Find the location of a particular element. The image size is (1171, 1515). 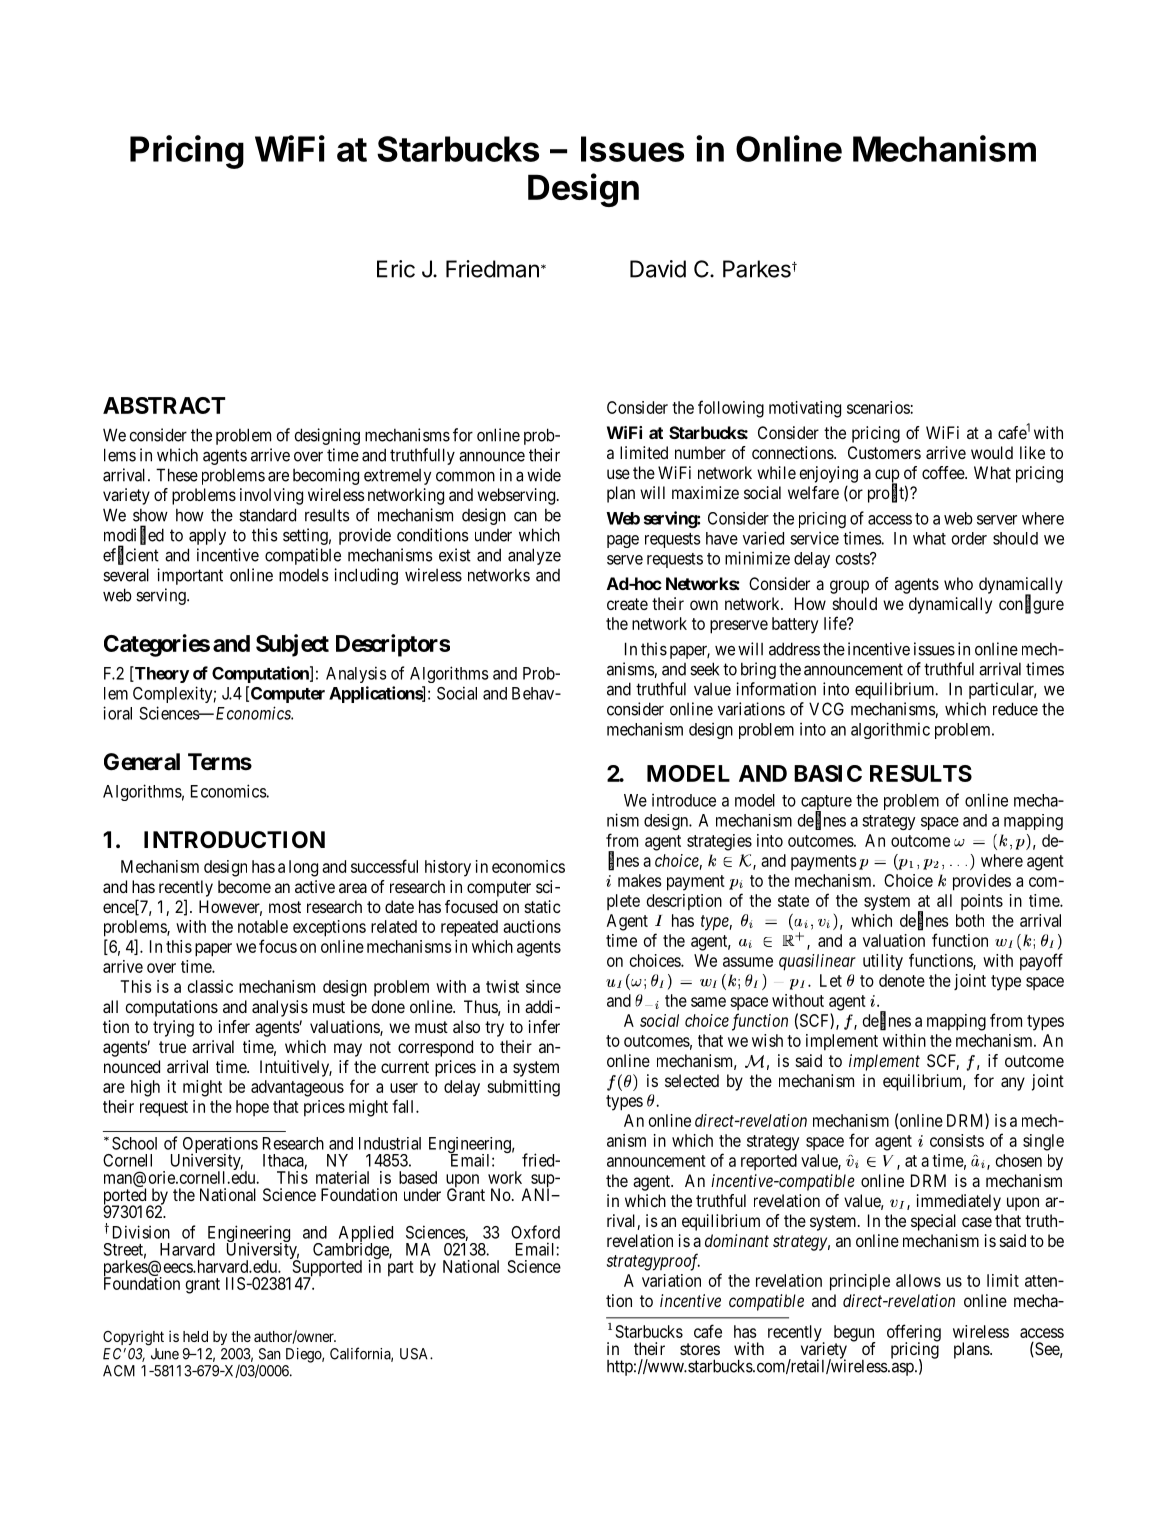

stores is located at coordinates (700, 1349).
